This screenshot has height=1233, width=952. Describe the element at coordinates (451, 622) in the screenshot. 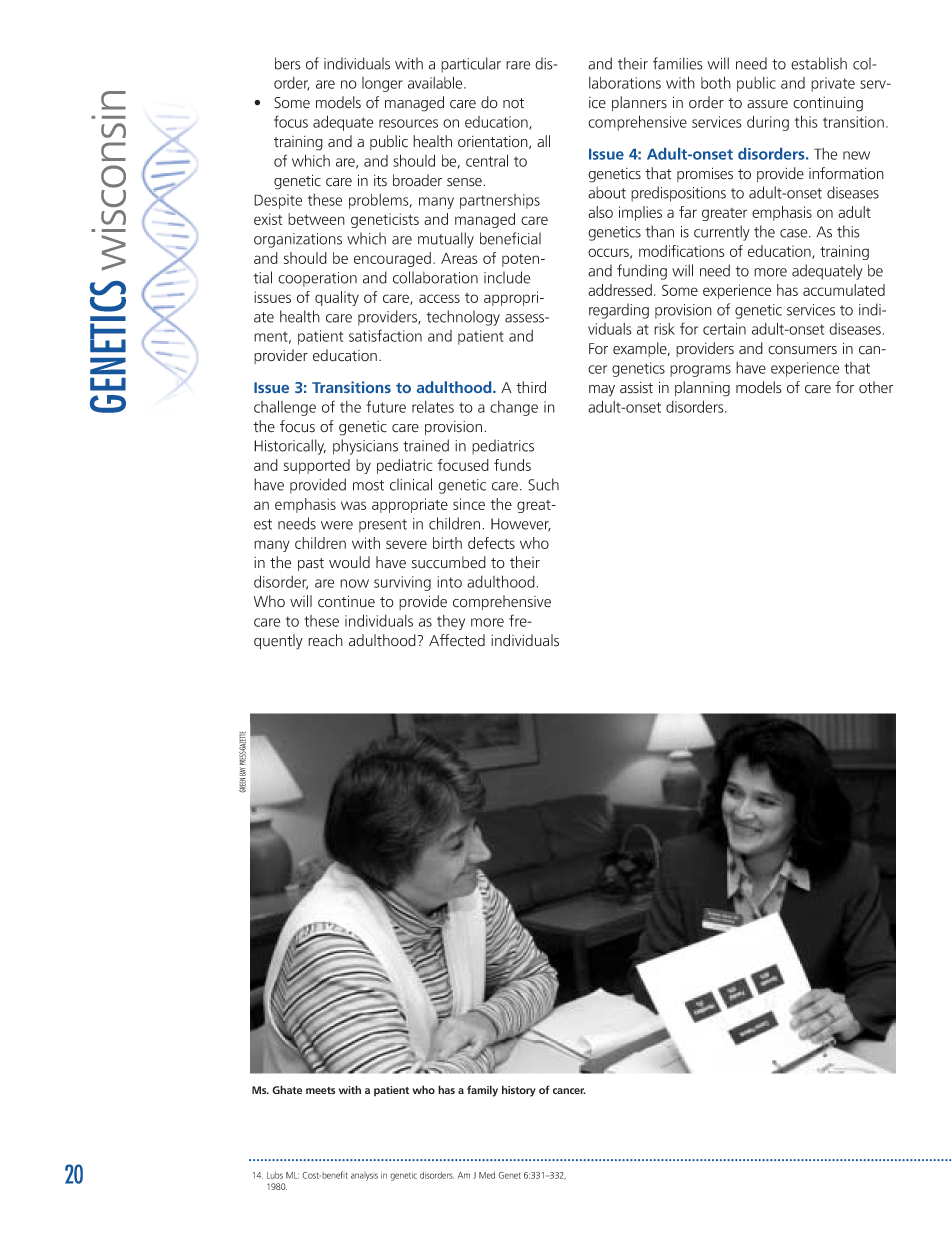

I see `they` at that location.
